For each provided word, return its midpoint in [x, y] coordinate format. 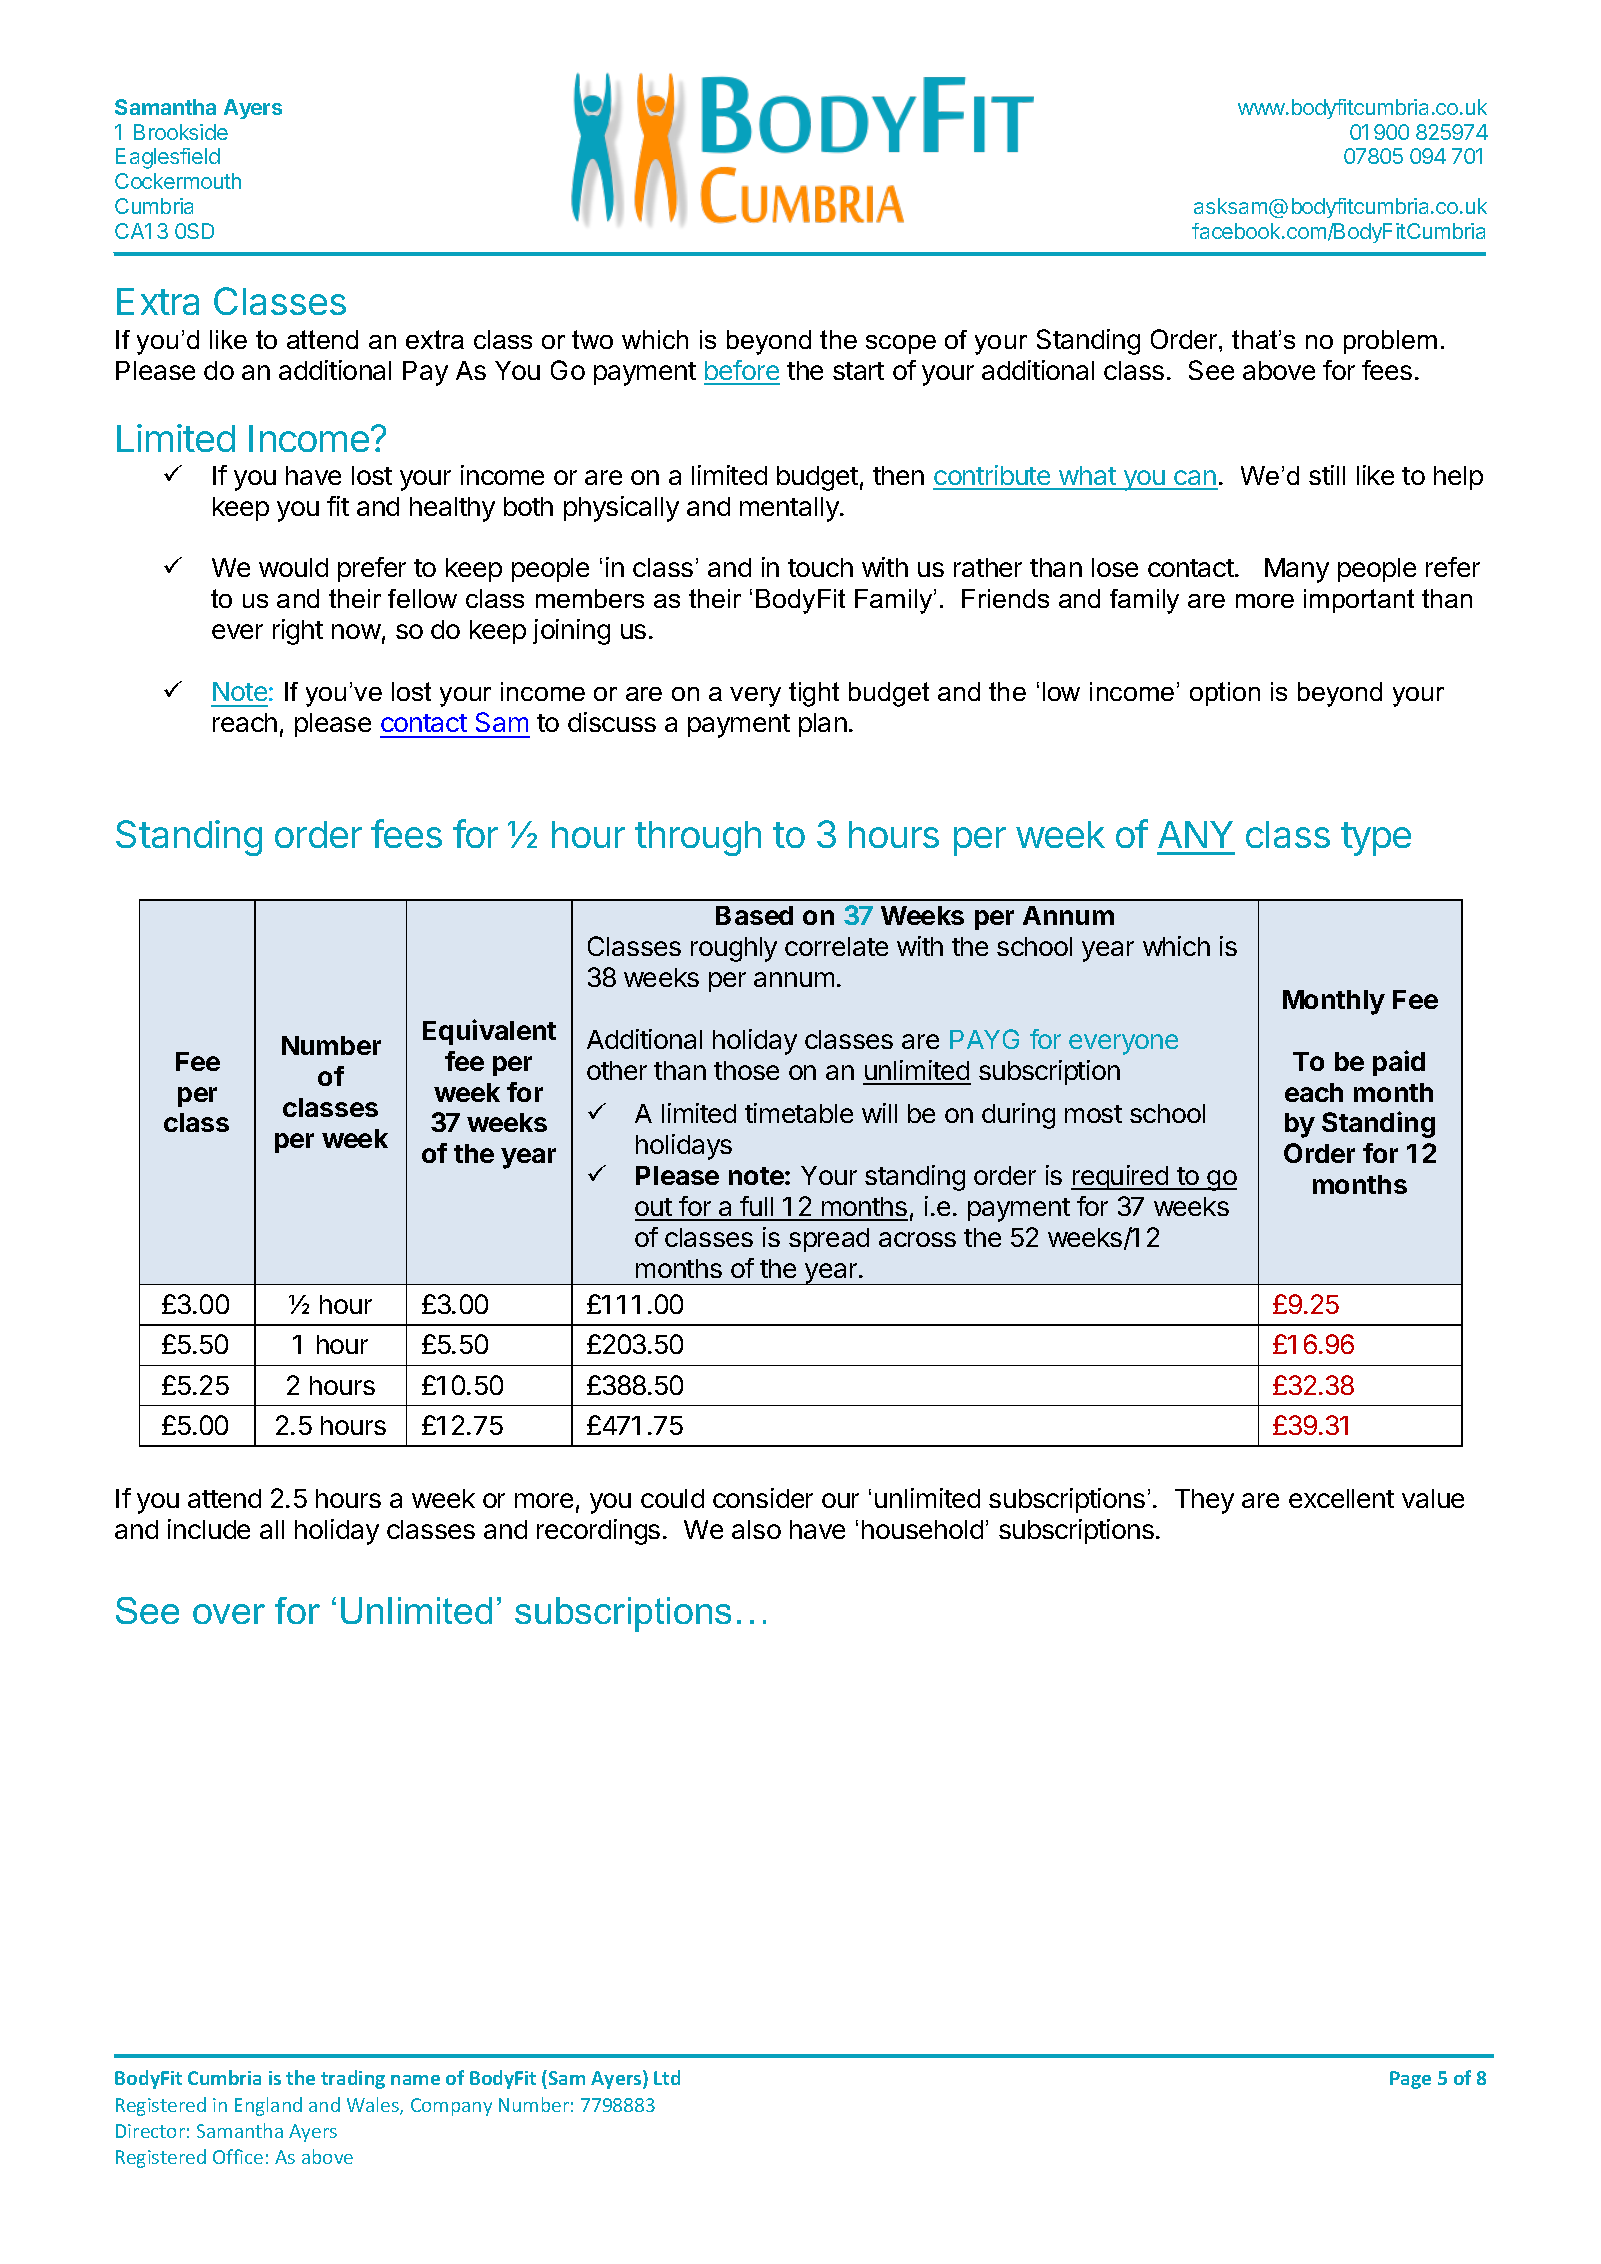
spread [829, 1240]
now [356, 631]
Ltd [667, 2077]
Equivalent [489, 1032]
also [756, 1529]
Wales [374, 2106]
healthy [452, 509]
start [858, 371]
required [1121, 1177]
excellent [1341, 1498]
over [229, 1614]
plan [823, 725]
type [1376, 839]
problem [1390, 342]
